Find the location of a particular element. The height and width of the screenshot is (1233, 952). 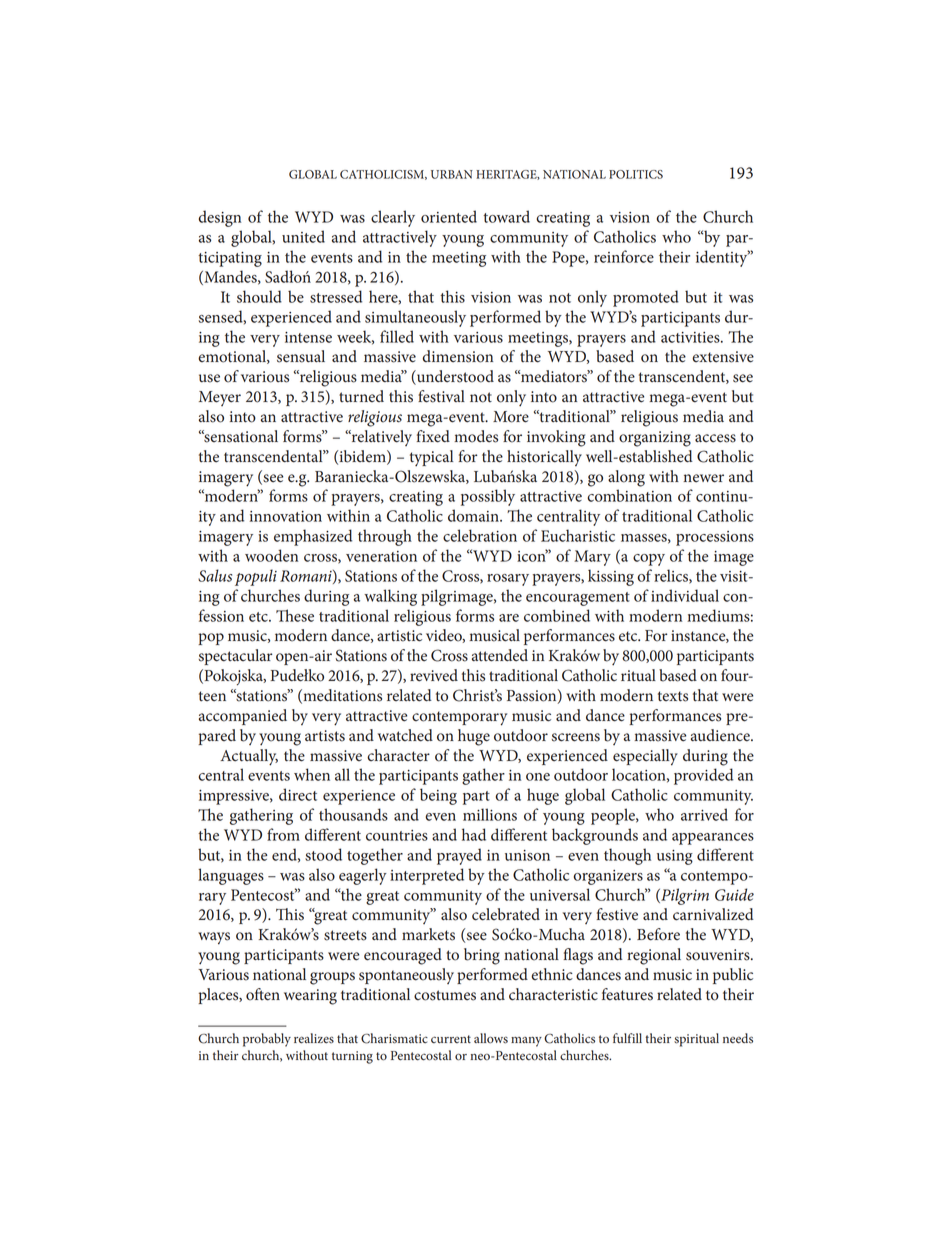

POLITICS is located at coordinates (636, 174).
